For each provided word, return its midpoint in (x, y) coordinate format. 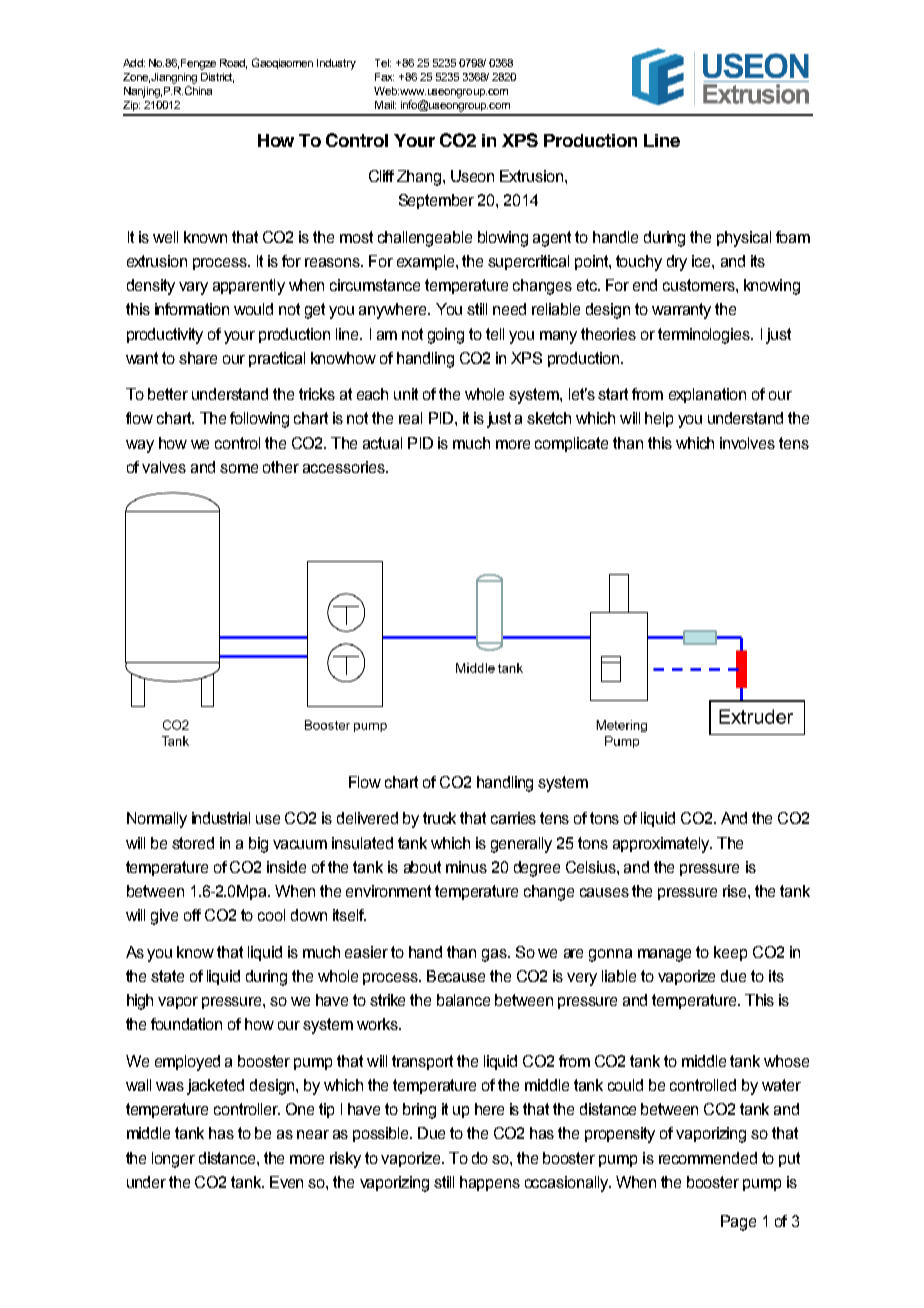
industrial (221, 818)
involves (747, 443)
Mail (385, 105)
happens (490, 1183)
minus (466, 867)
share (198, 358)
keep (730, 953)
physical (744, 239)
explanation (707, 395)
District (217, 78)
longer (173, 1160)
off (192, 915)
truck (439, 818)
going (446, 336)
